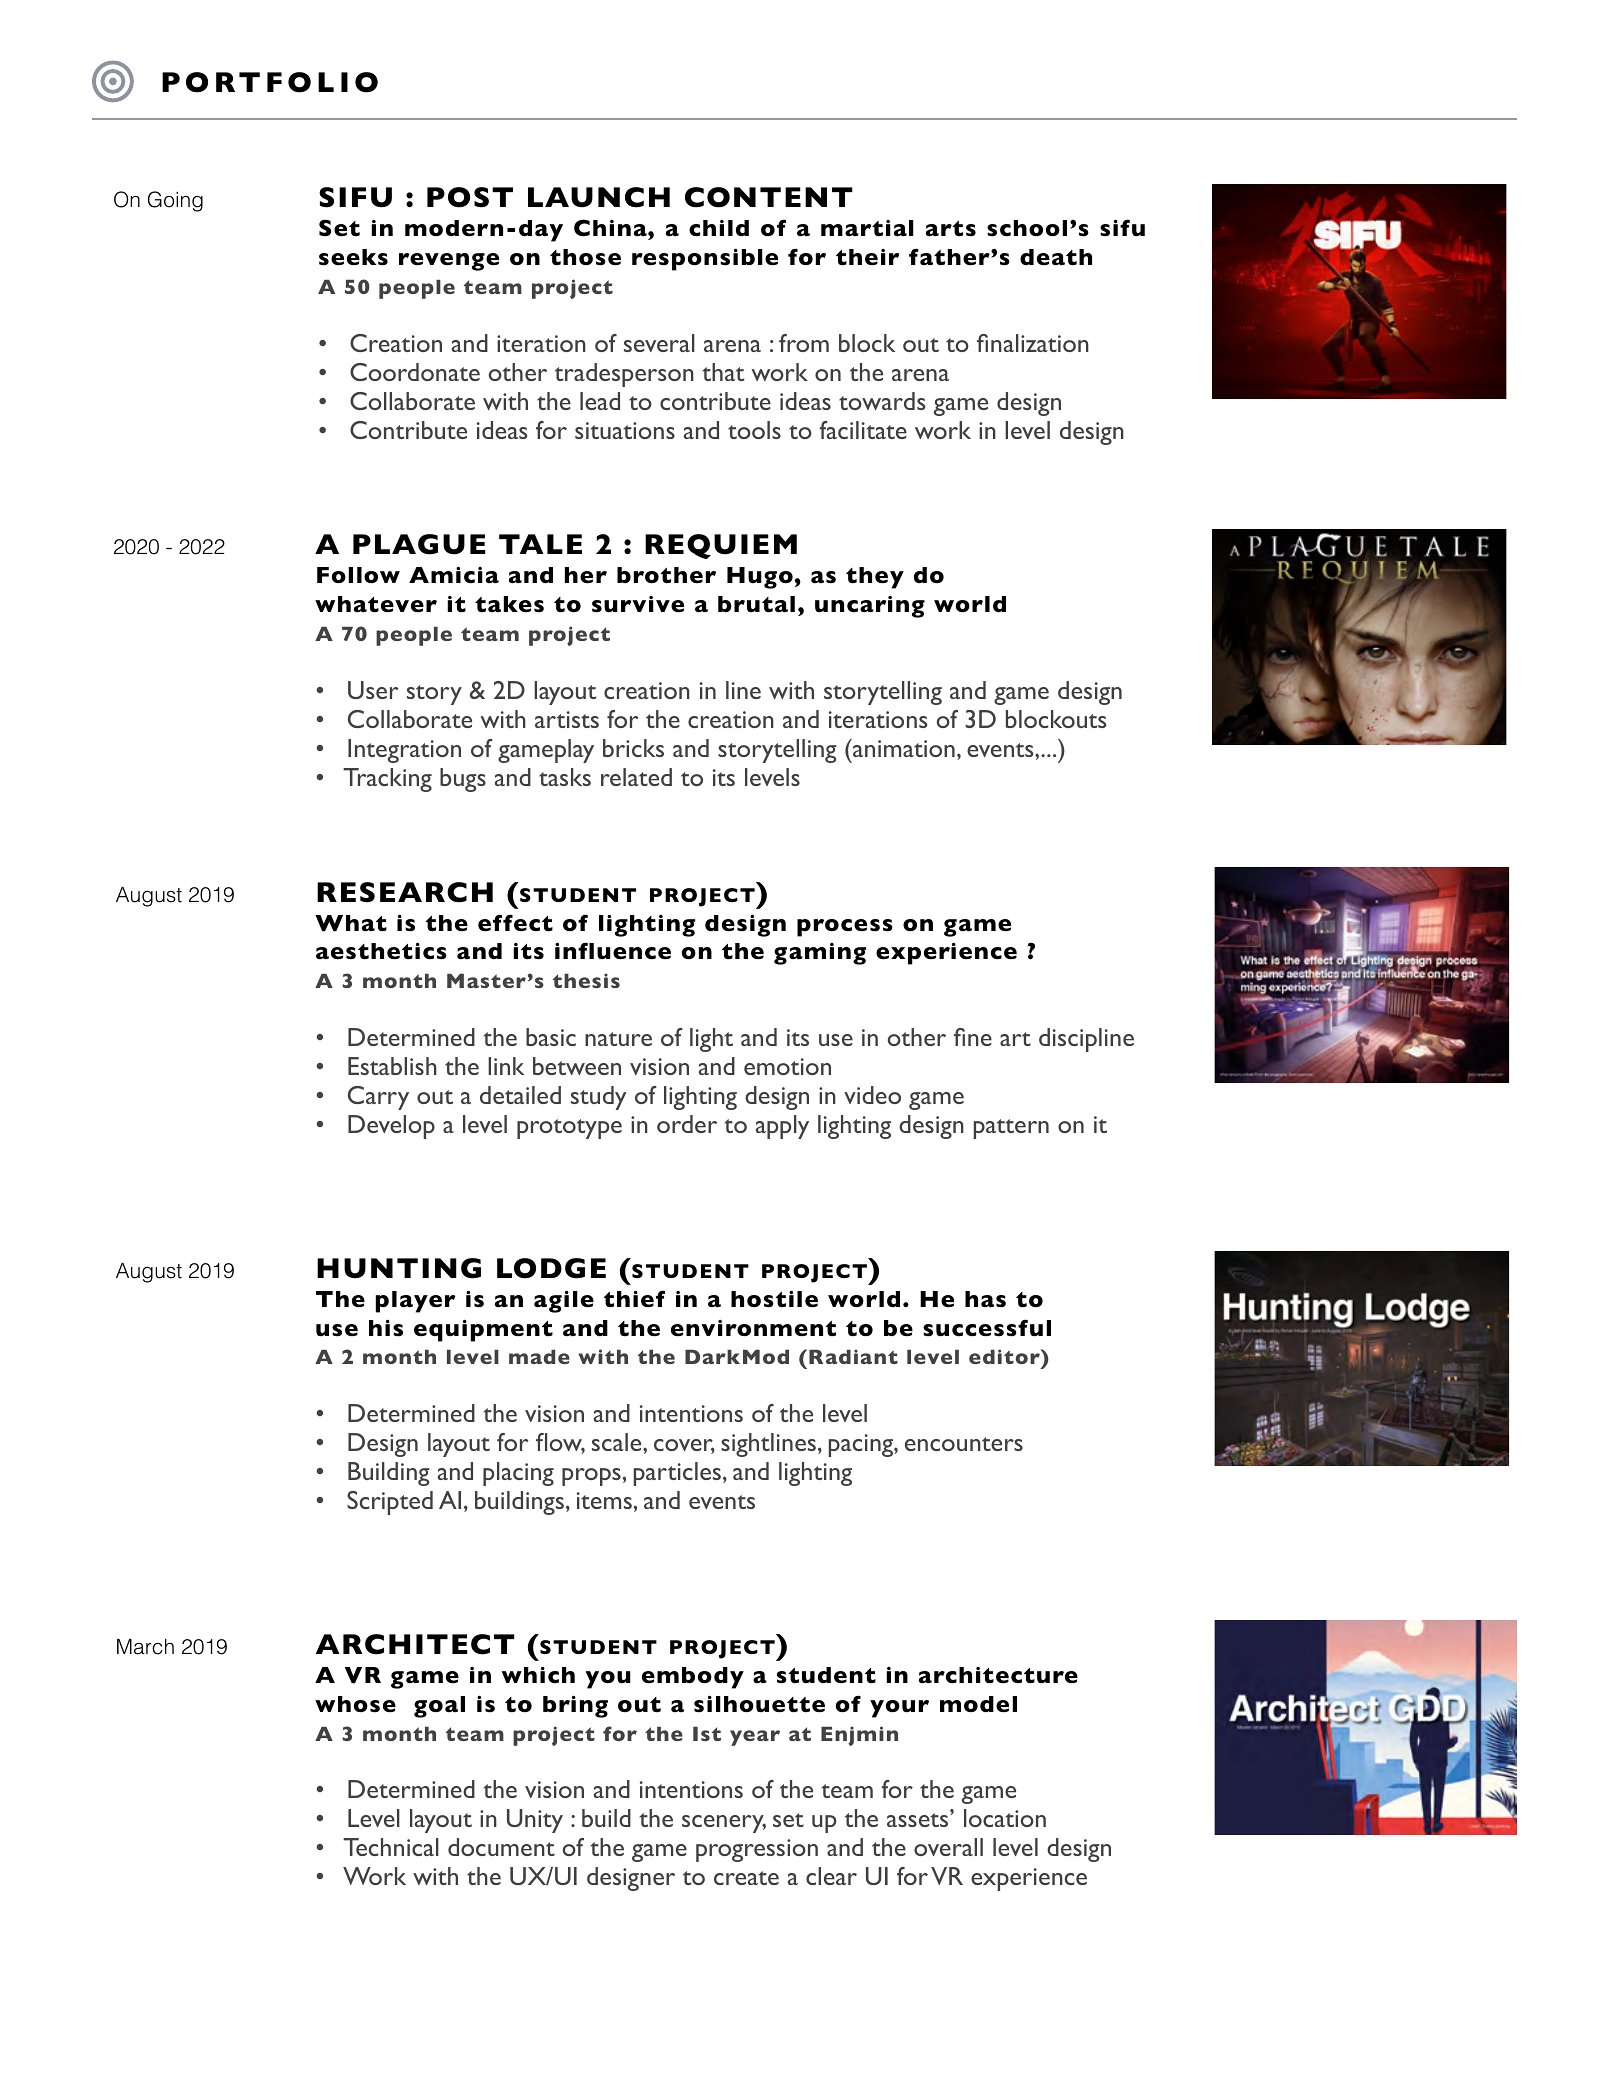 The image size is (1609, 2083). I want to click on those, so click(585, 257).
